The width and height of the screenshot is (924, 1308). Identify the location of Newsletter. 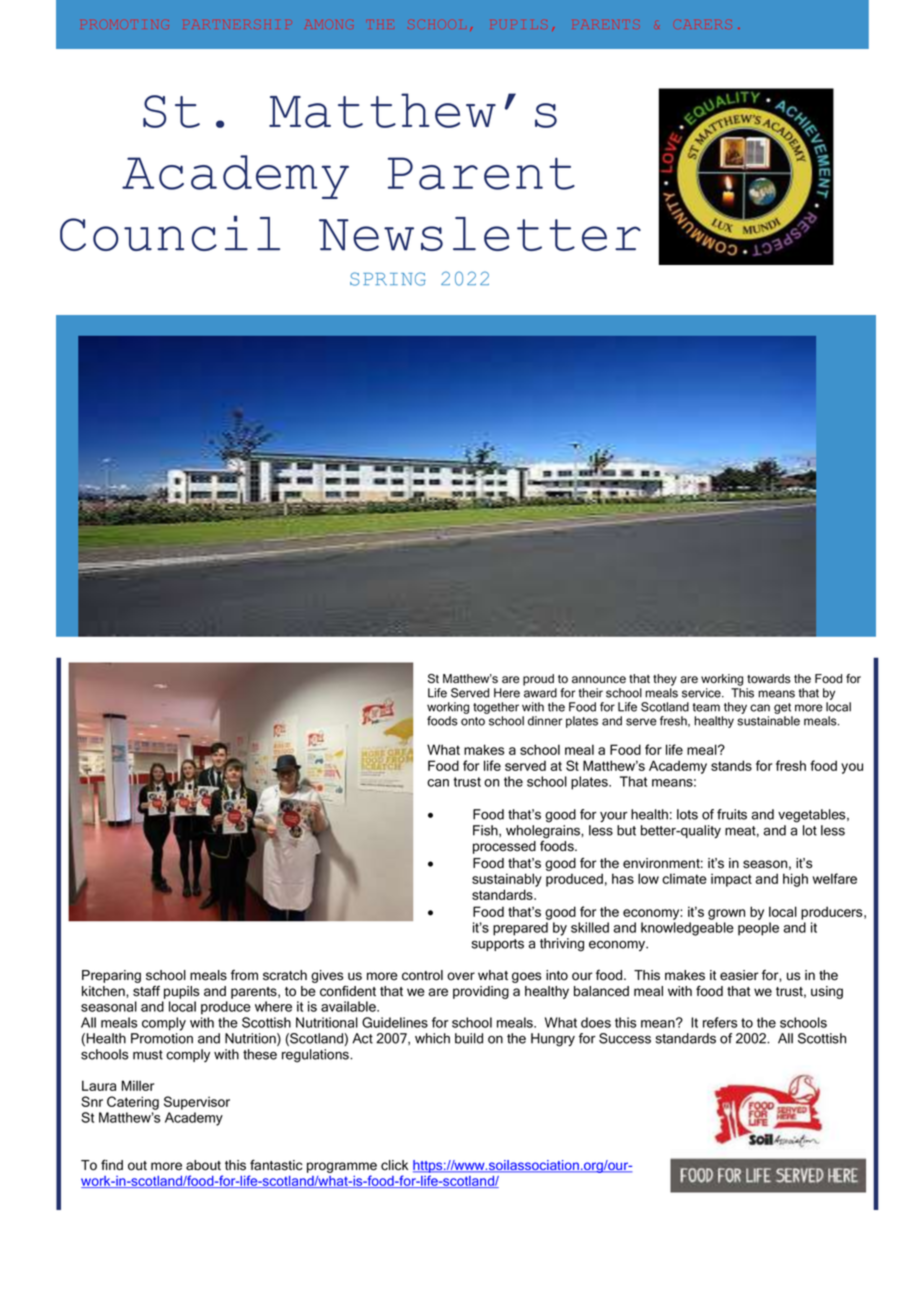
(480, 234).
